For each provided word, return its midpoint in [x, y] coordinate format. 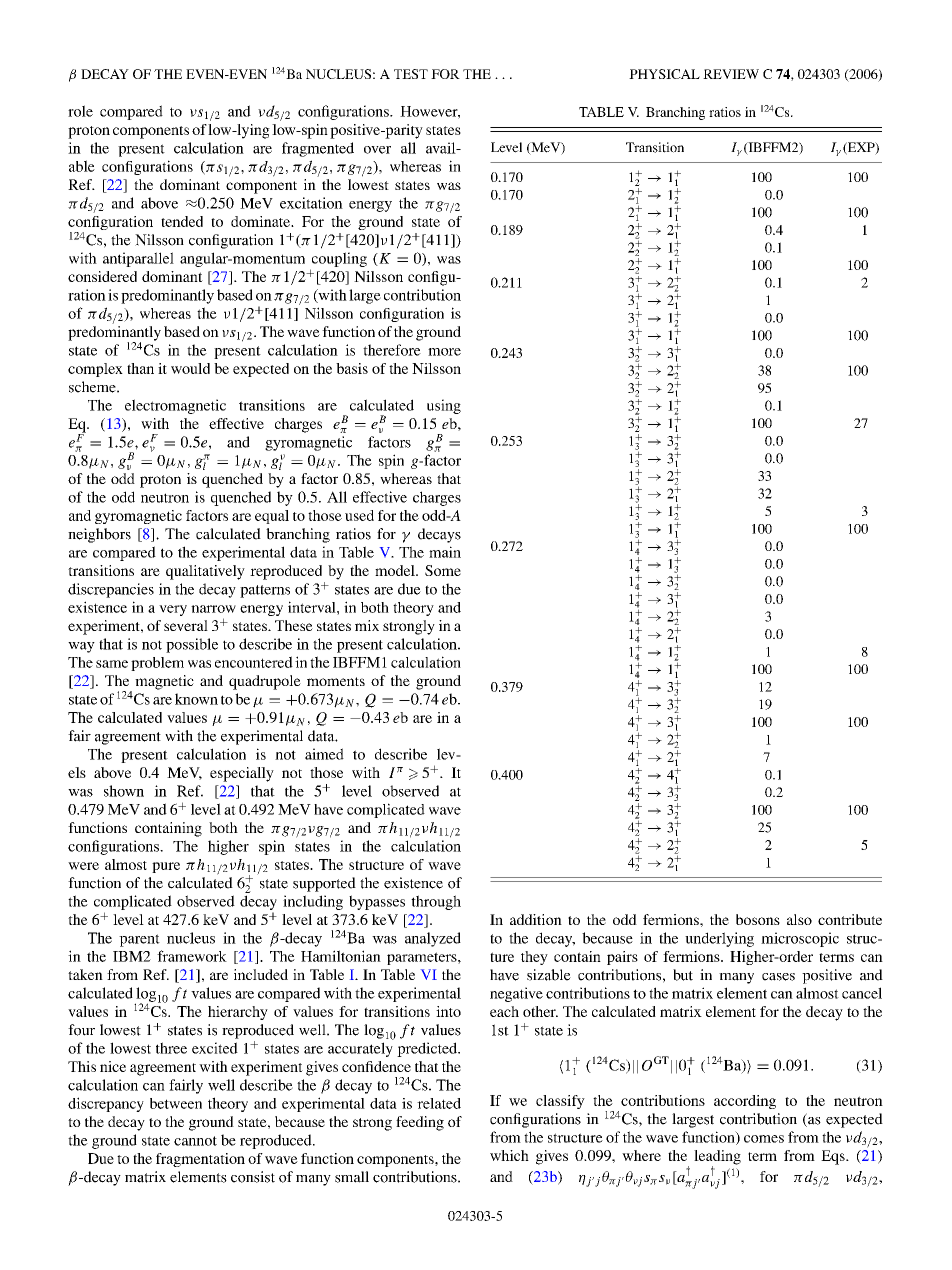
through [436, 902]
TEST [411, 74]
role [80, 111]
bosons [758, 919]
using [444, 406]
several [186, 625]
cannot [195, 1141]
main [445, 552]
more [444, 352]
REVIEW [731, 74]
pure [166, 867]
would [190, 368]
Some [443, 570]
